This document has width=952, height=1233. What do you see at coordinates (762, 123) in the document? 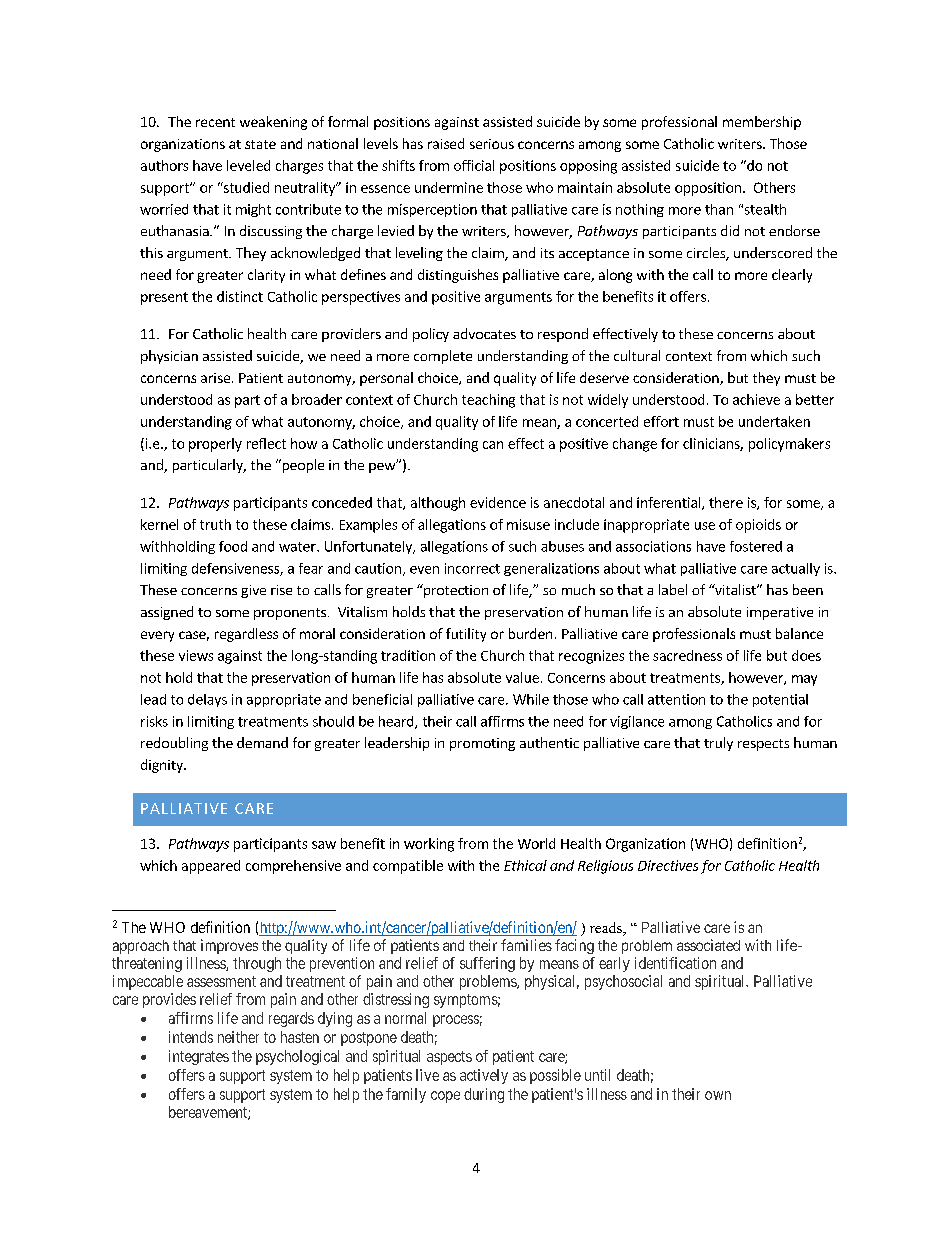
I see `membership` at bounding box center [762, 123].
